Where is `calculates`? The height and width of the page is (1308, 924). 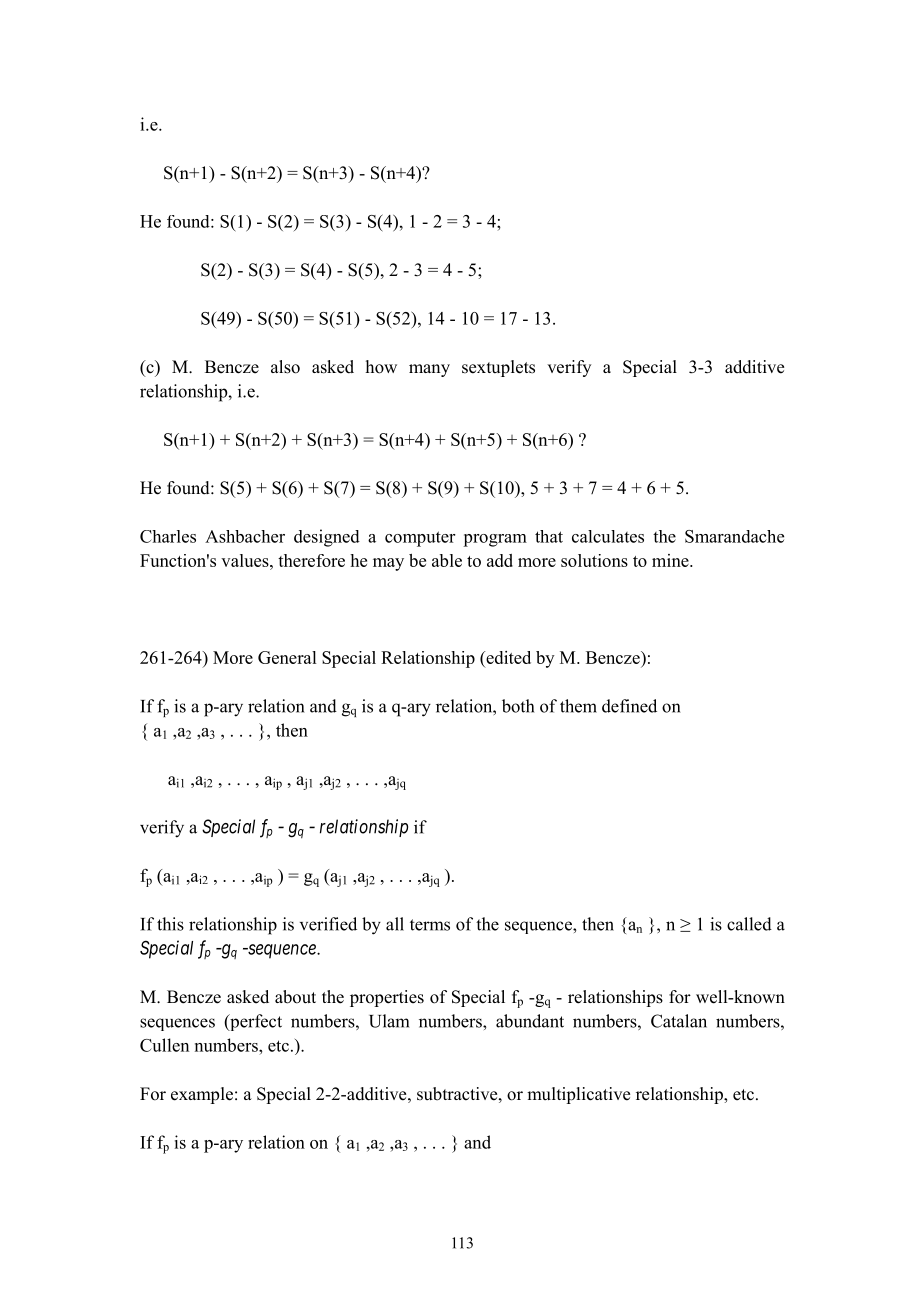
calculates is located at coordinates (608, 536).
